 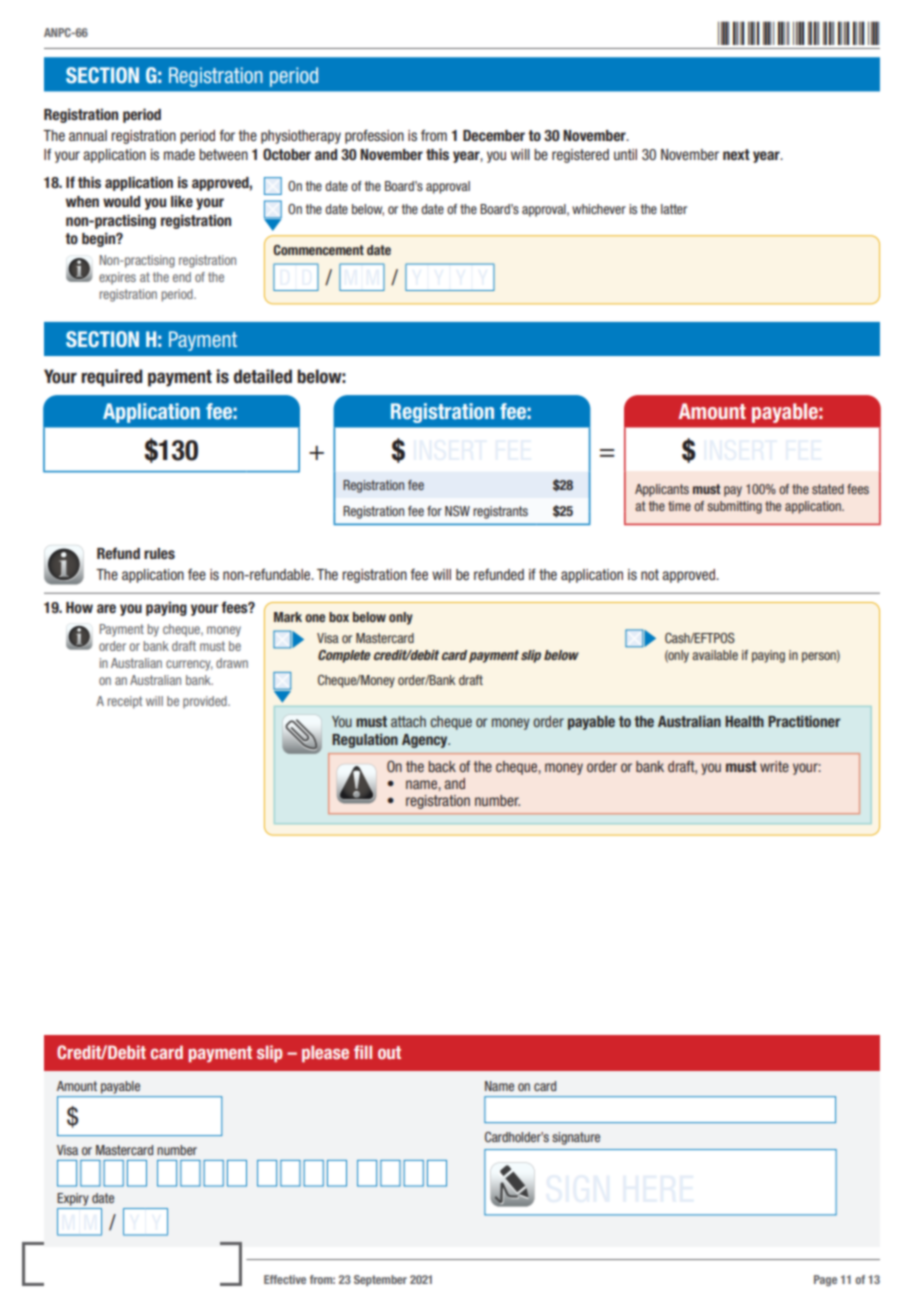 I want to click on made, so click(x=179, y=154).
